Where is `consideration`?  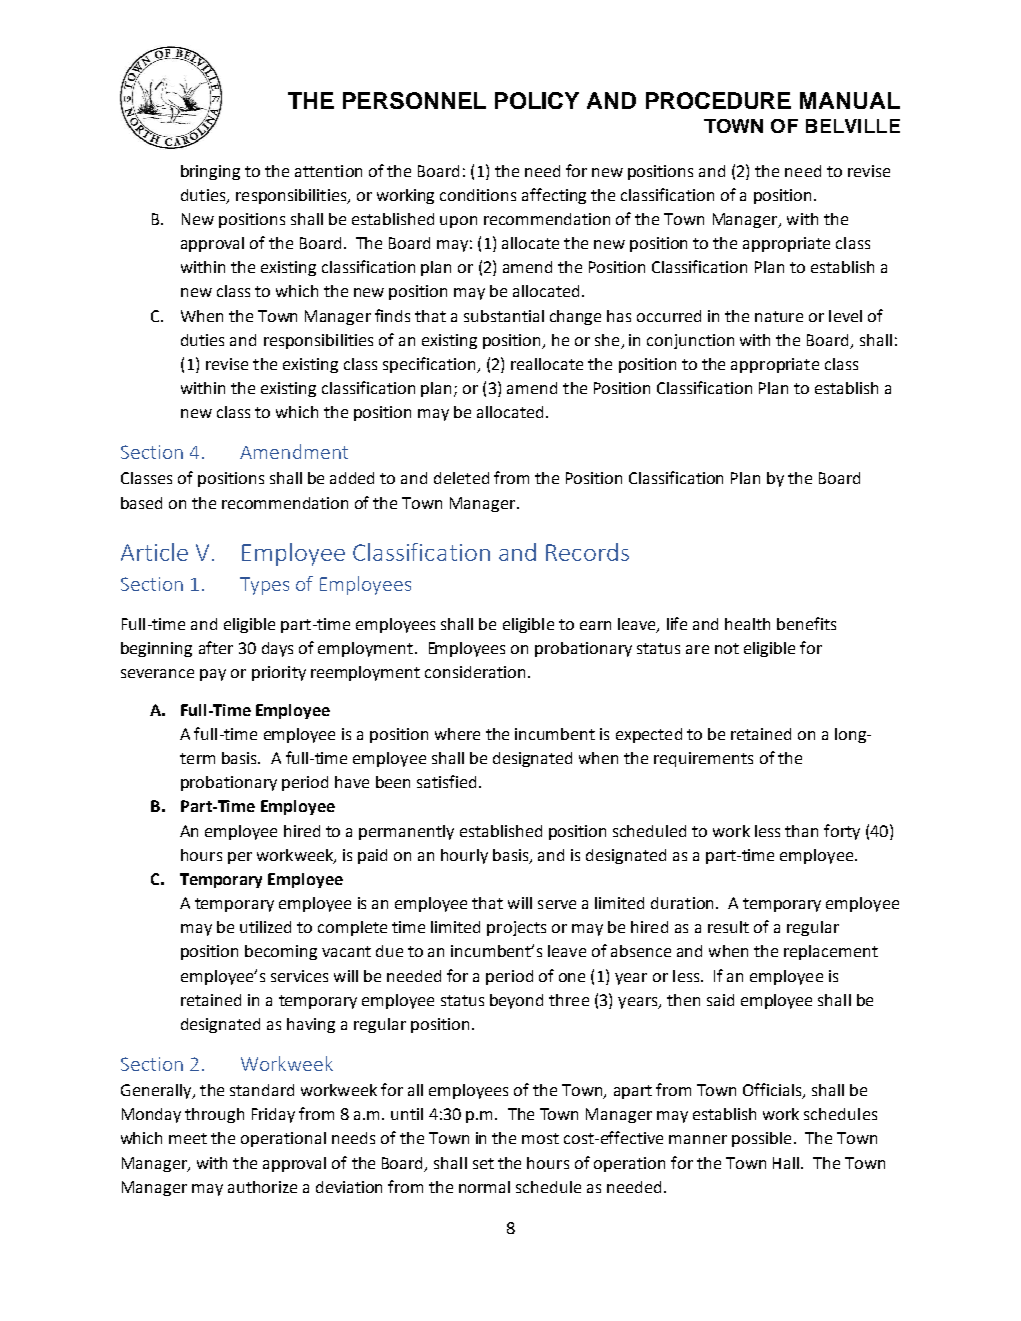 consideration is located at coordinates (475, 672).
